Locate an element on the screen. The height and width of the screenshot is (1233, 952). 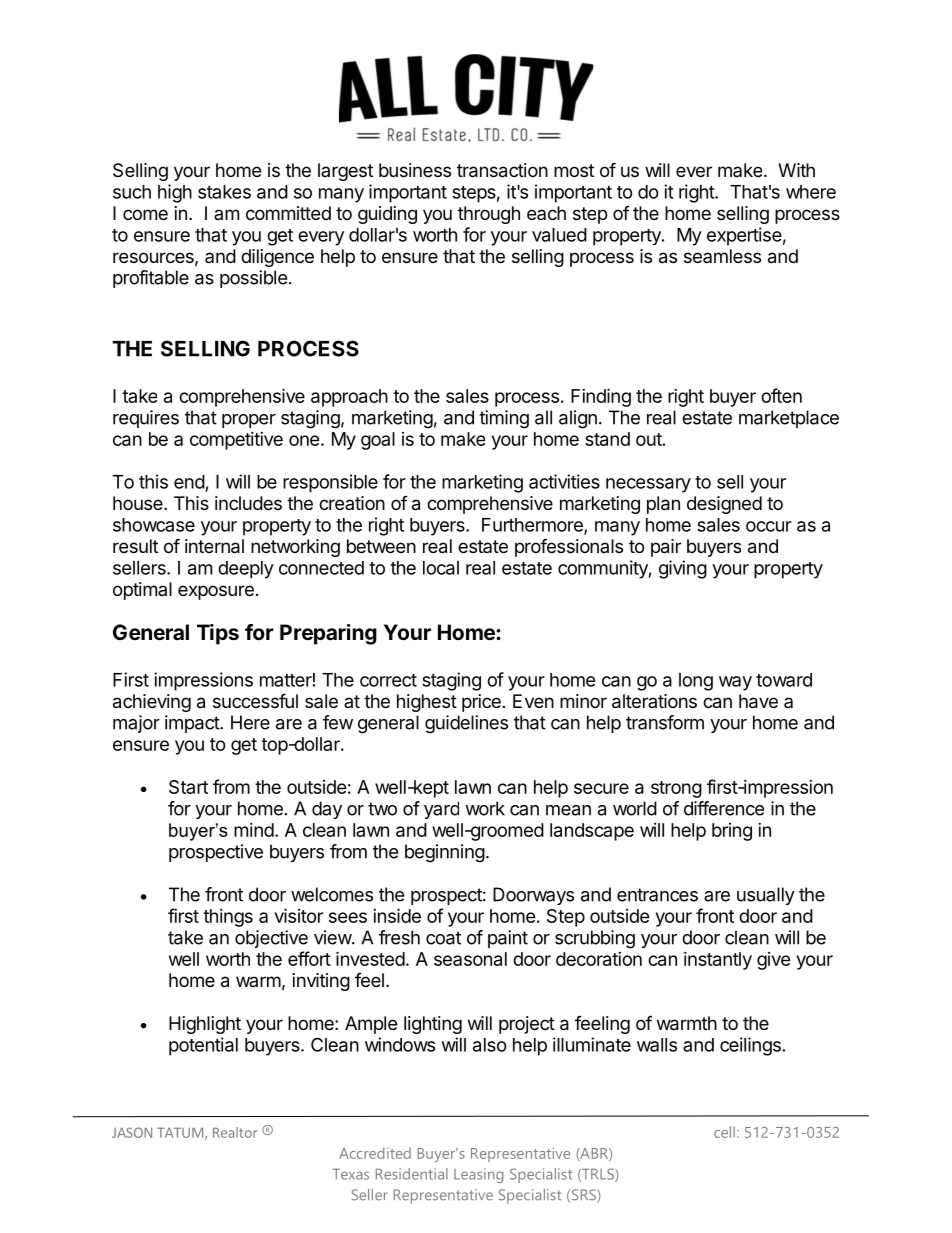
coat is located at coordinates (443, 938).
